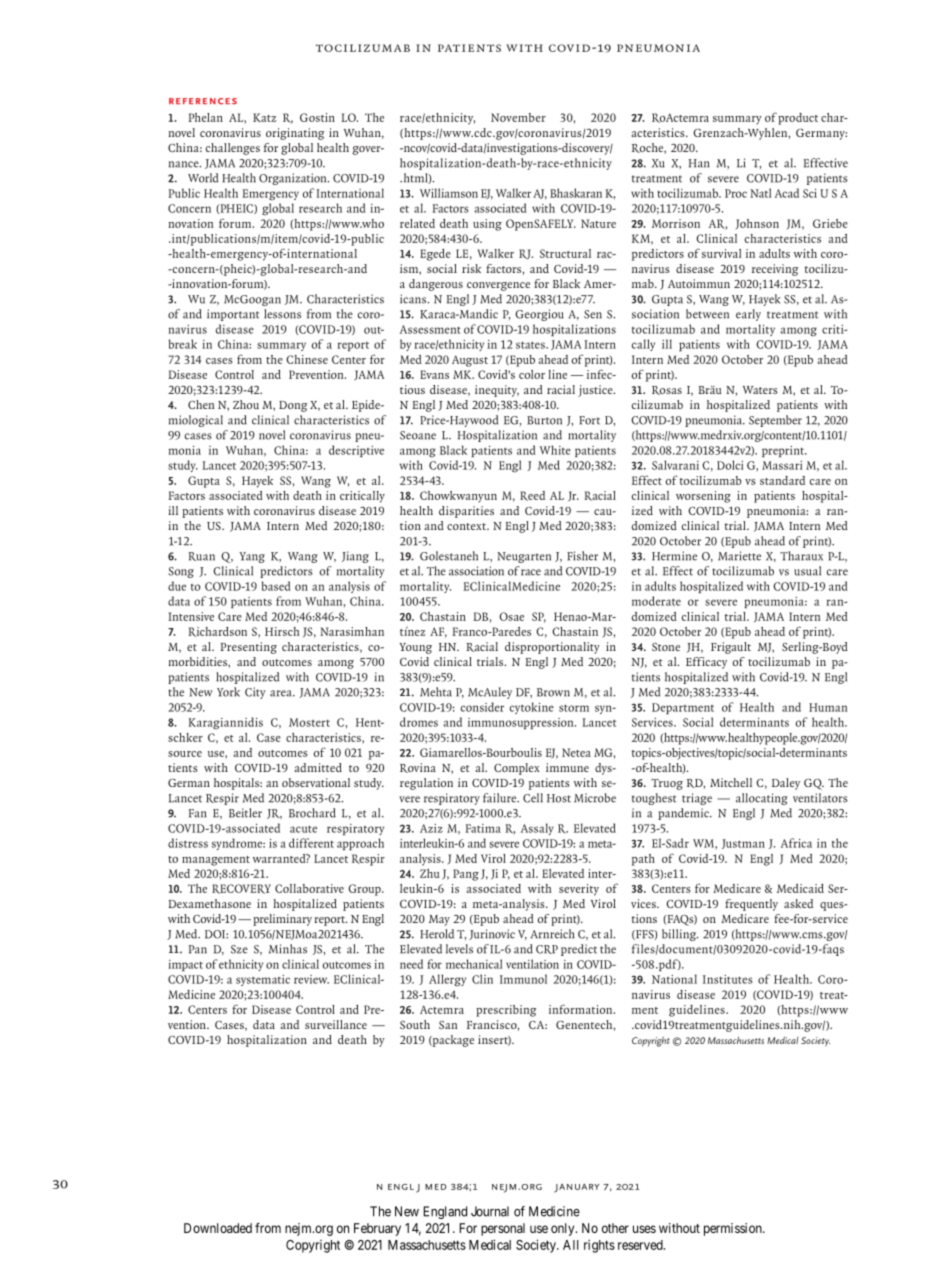 Image resolution: width=952 pixels, height=1270 pixels. I want to click on product, so click(798, 119).
